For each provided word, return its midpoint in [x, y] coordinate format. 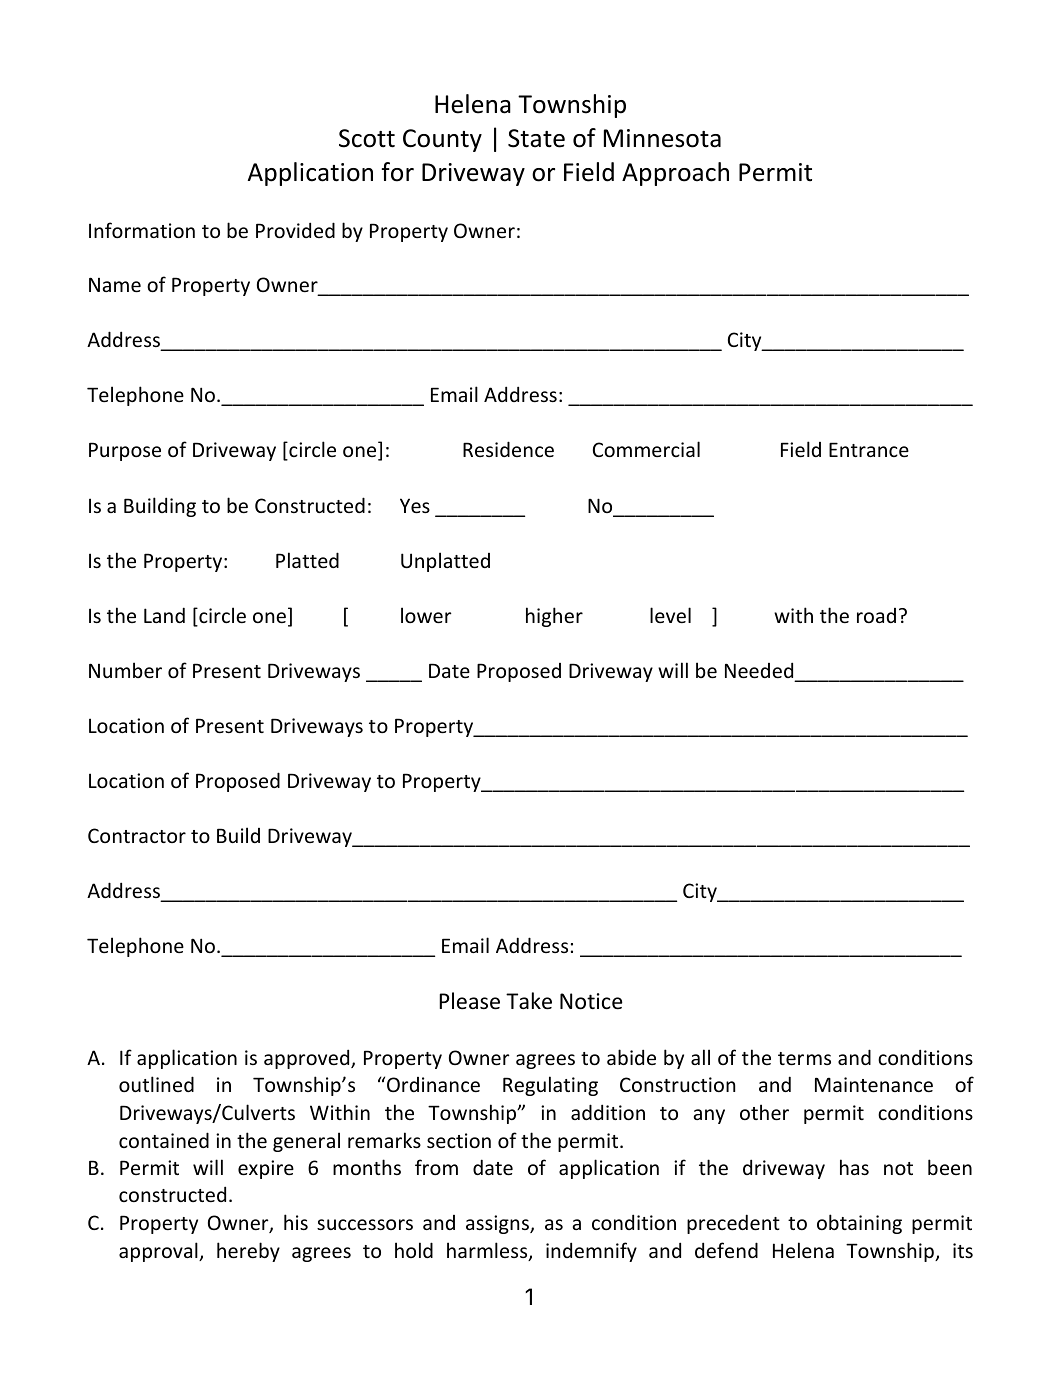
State [536, 138]
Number [125, 670]
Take [529, 1001]
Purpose [125, 451]
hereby [248, 1252]
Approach [675, 174]
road [876, 615]
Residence [508, 449]
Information [142, 230]
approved [308, 1059]
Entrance [869, 449]
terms [804, 1058]
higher [554, 617]
